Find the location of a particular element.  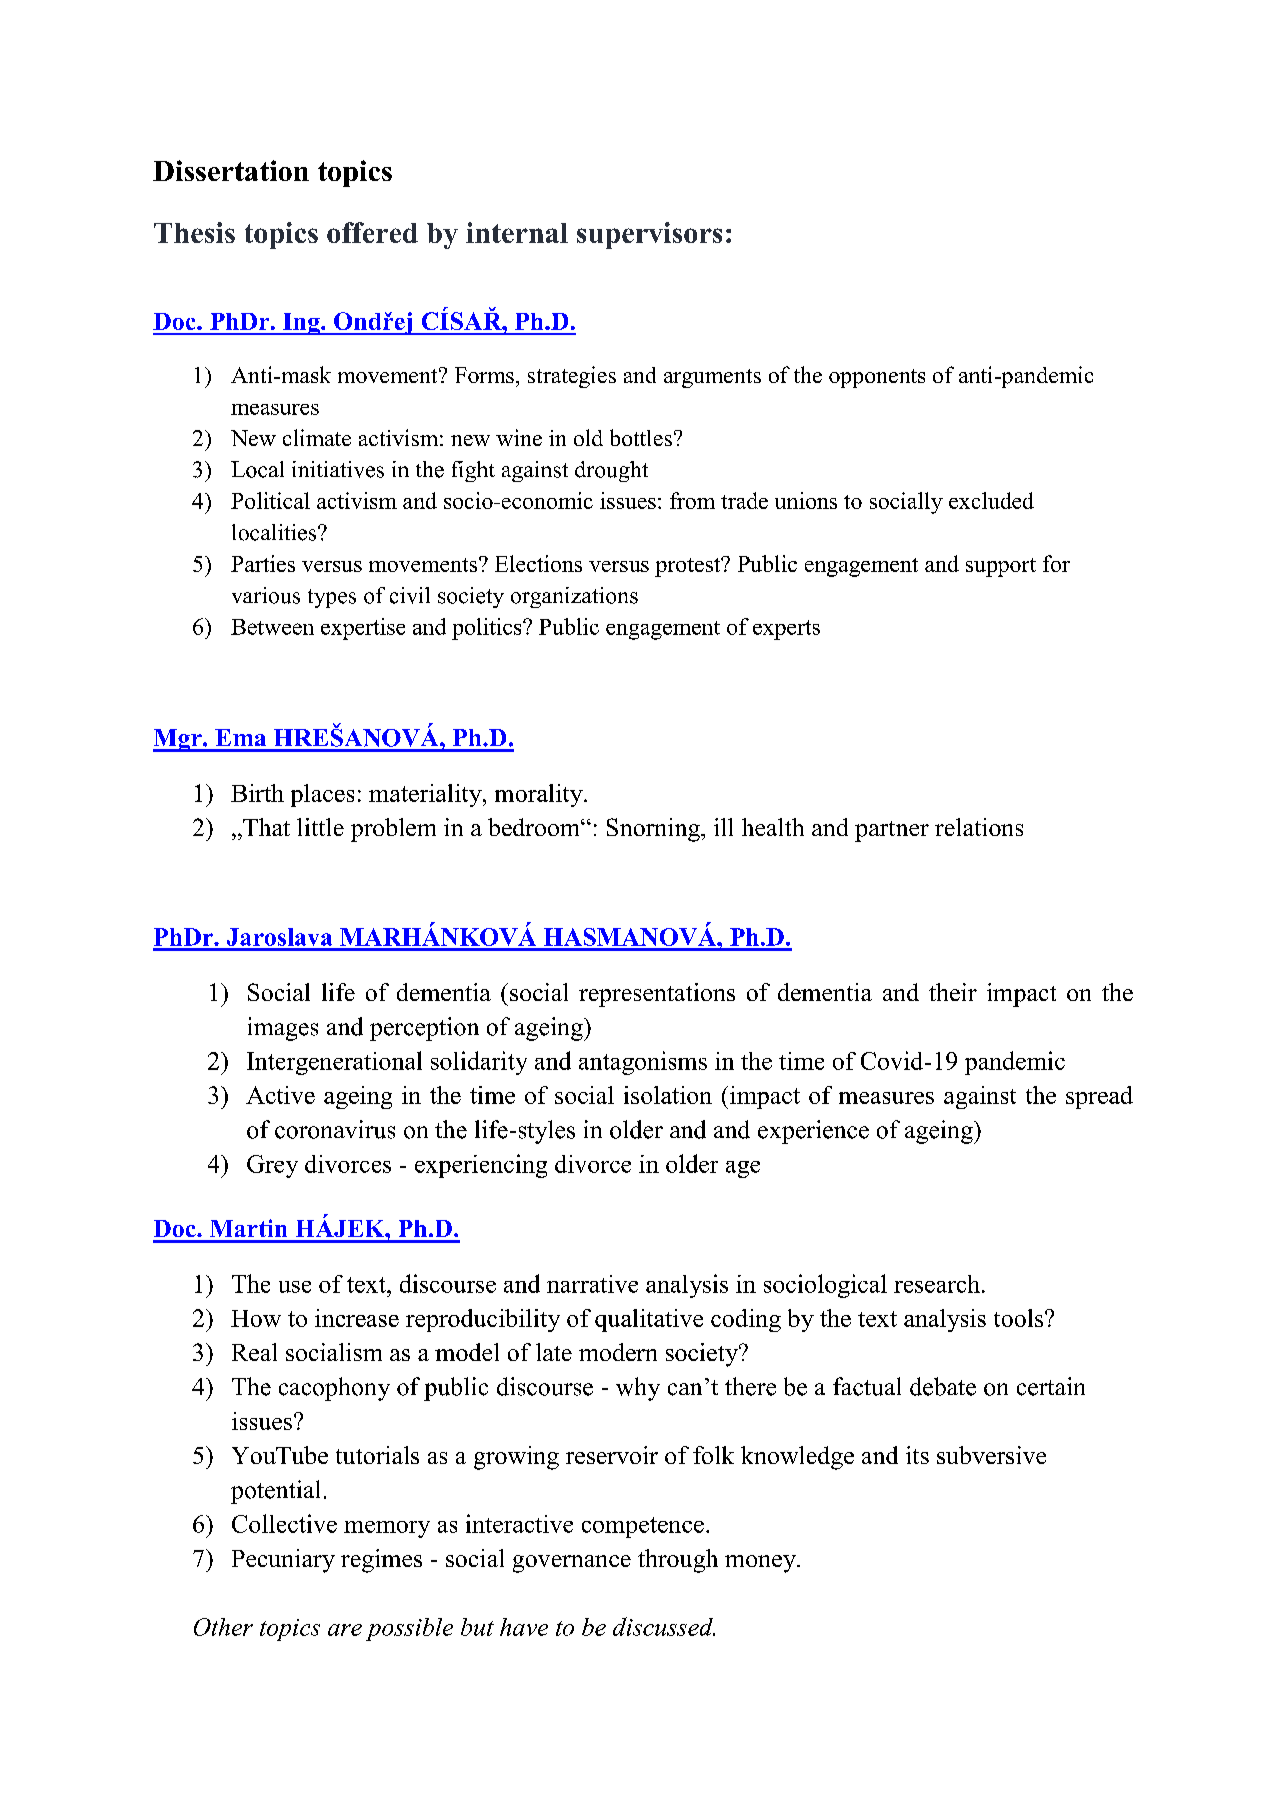

opponents is located at coordinates (877, 378).
